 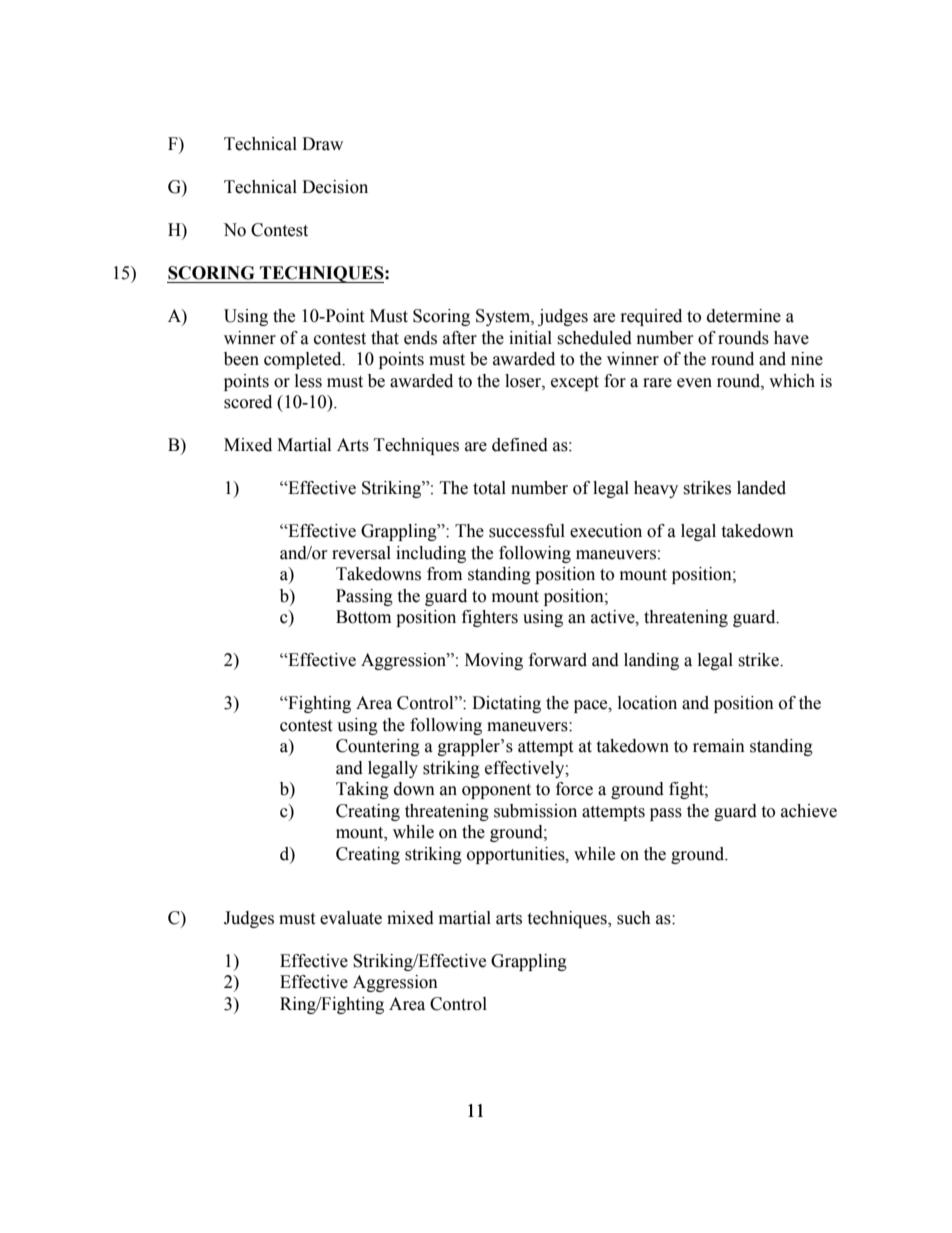 I want to click on Decision, so click(x=335, y=187).
